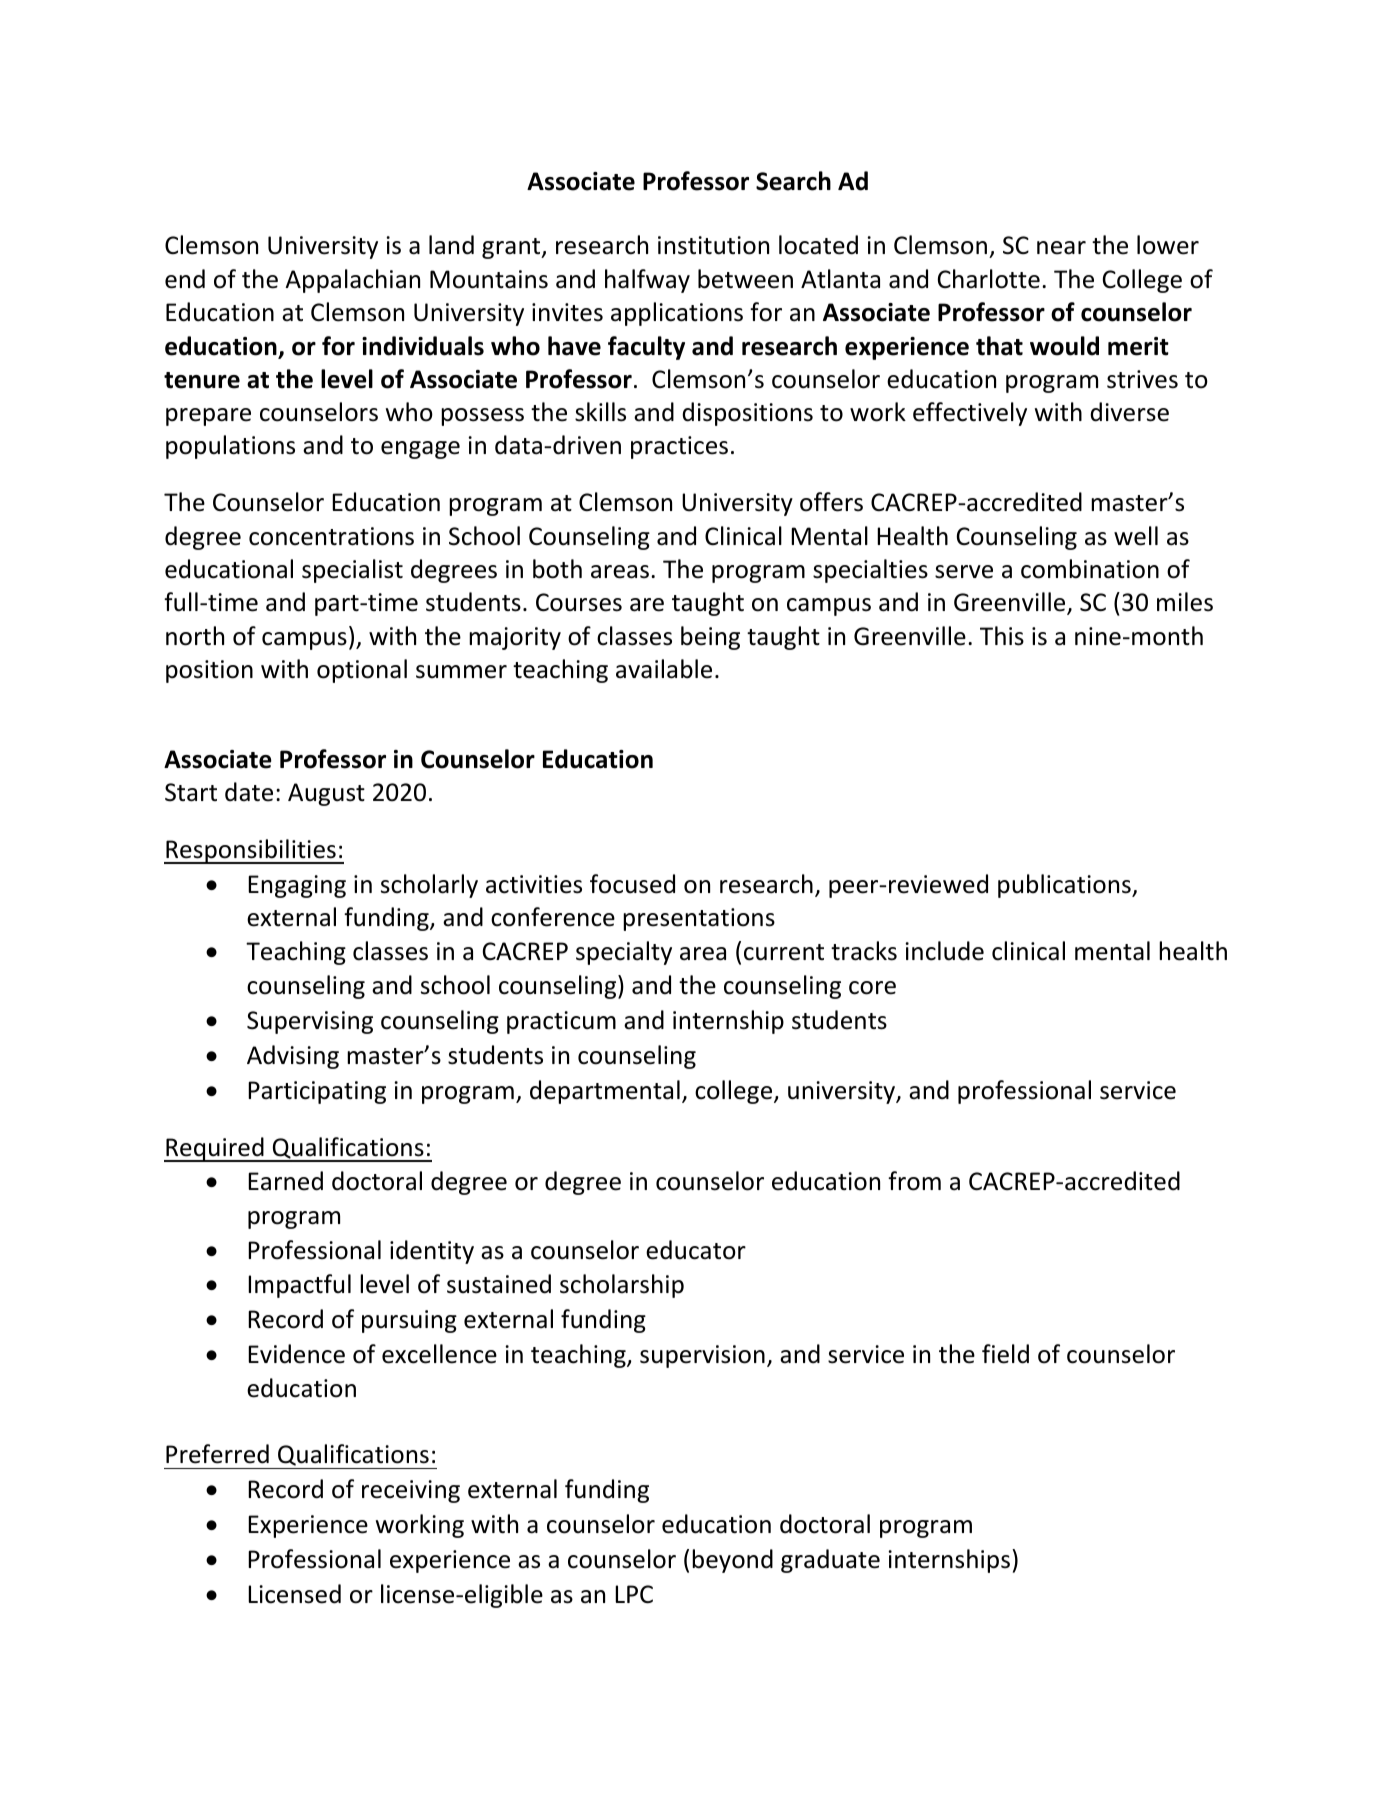 This screenshot has width=1397, height=1808. Describe the element at coordinates (1002, 636) in the screenshot. I see `This` at that location.
